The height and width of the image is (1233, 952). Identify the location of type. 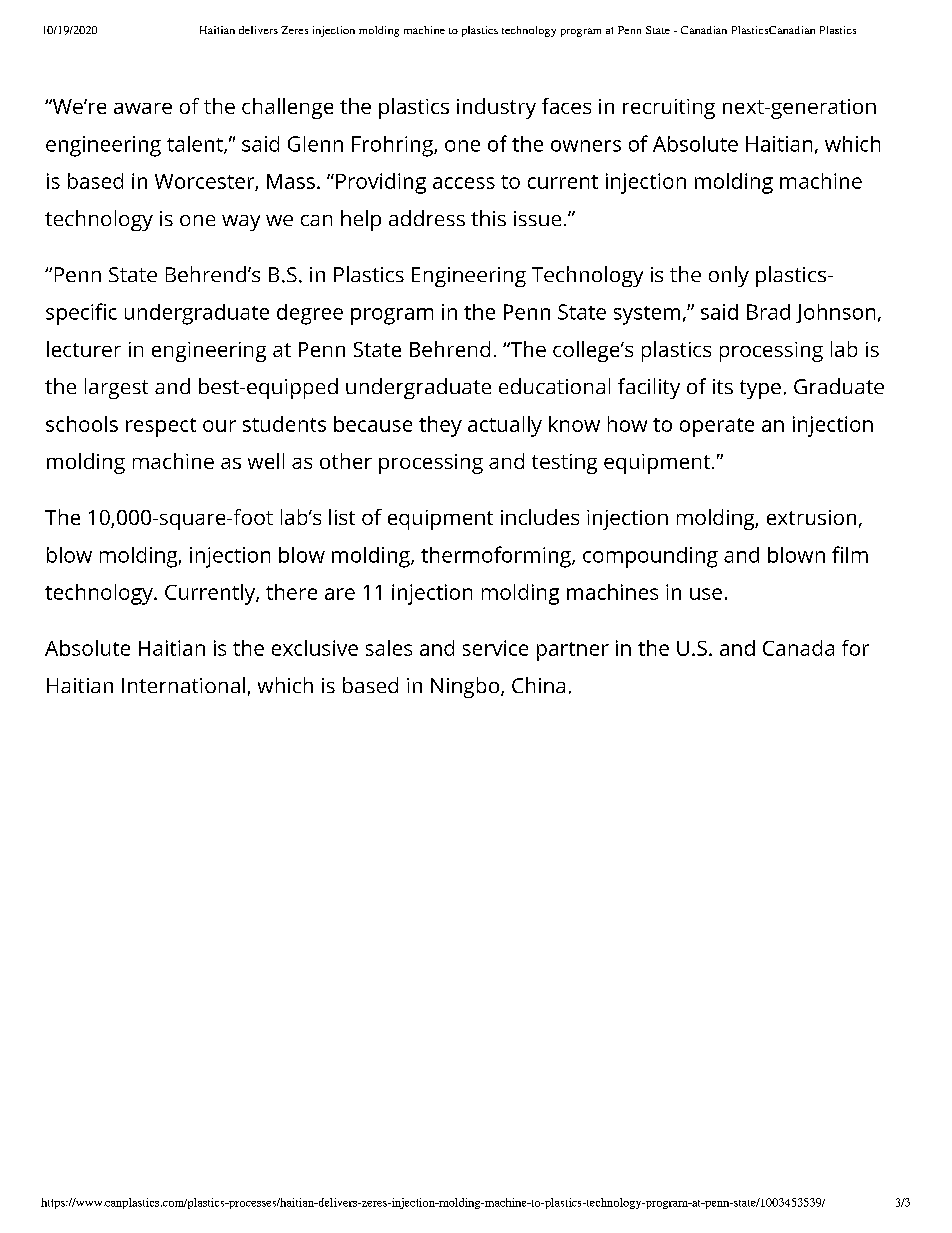
(760, 389).
